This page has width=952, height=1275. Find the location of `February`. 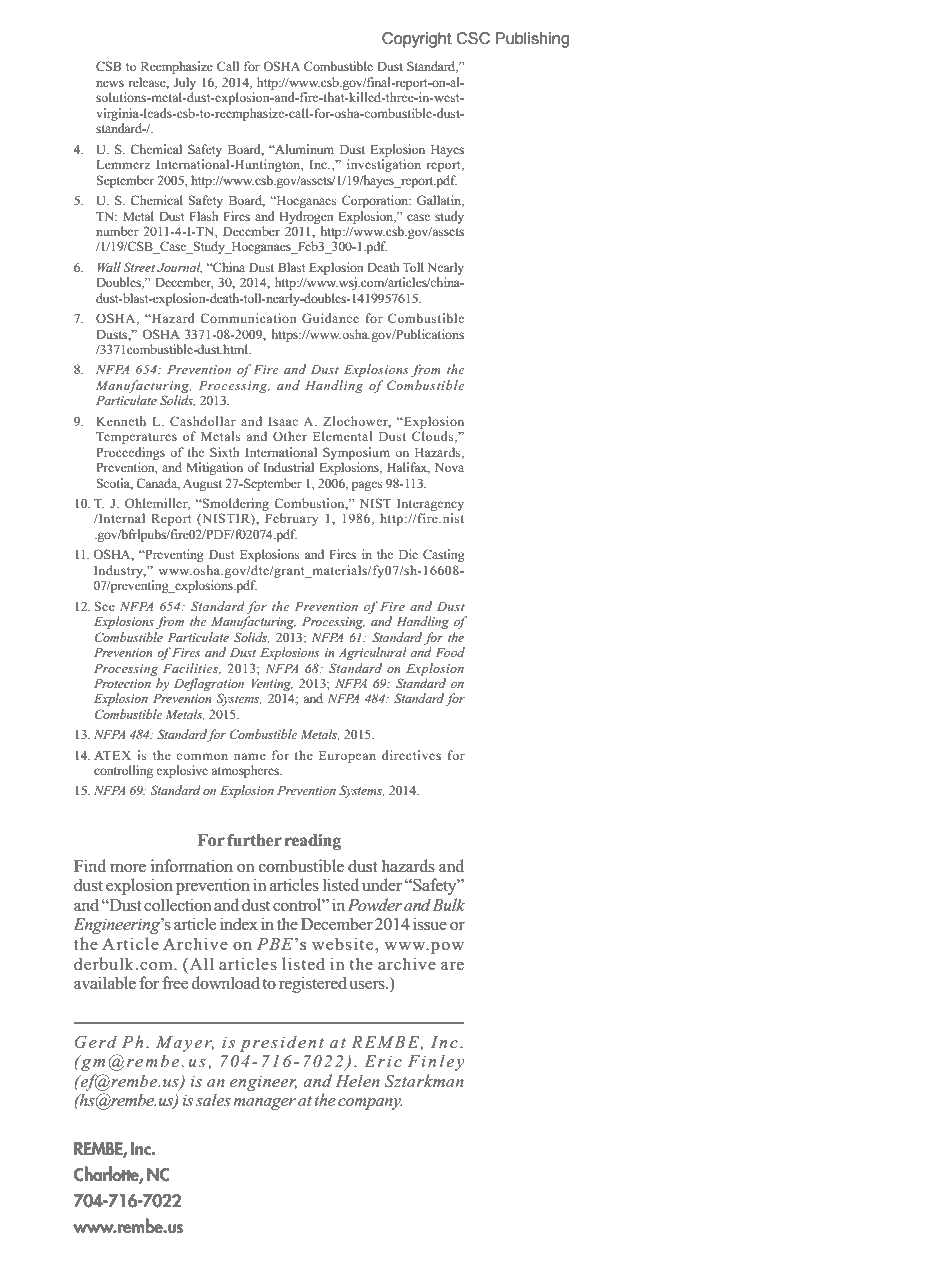

February is located at coordinates (291, 519).
